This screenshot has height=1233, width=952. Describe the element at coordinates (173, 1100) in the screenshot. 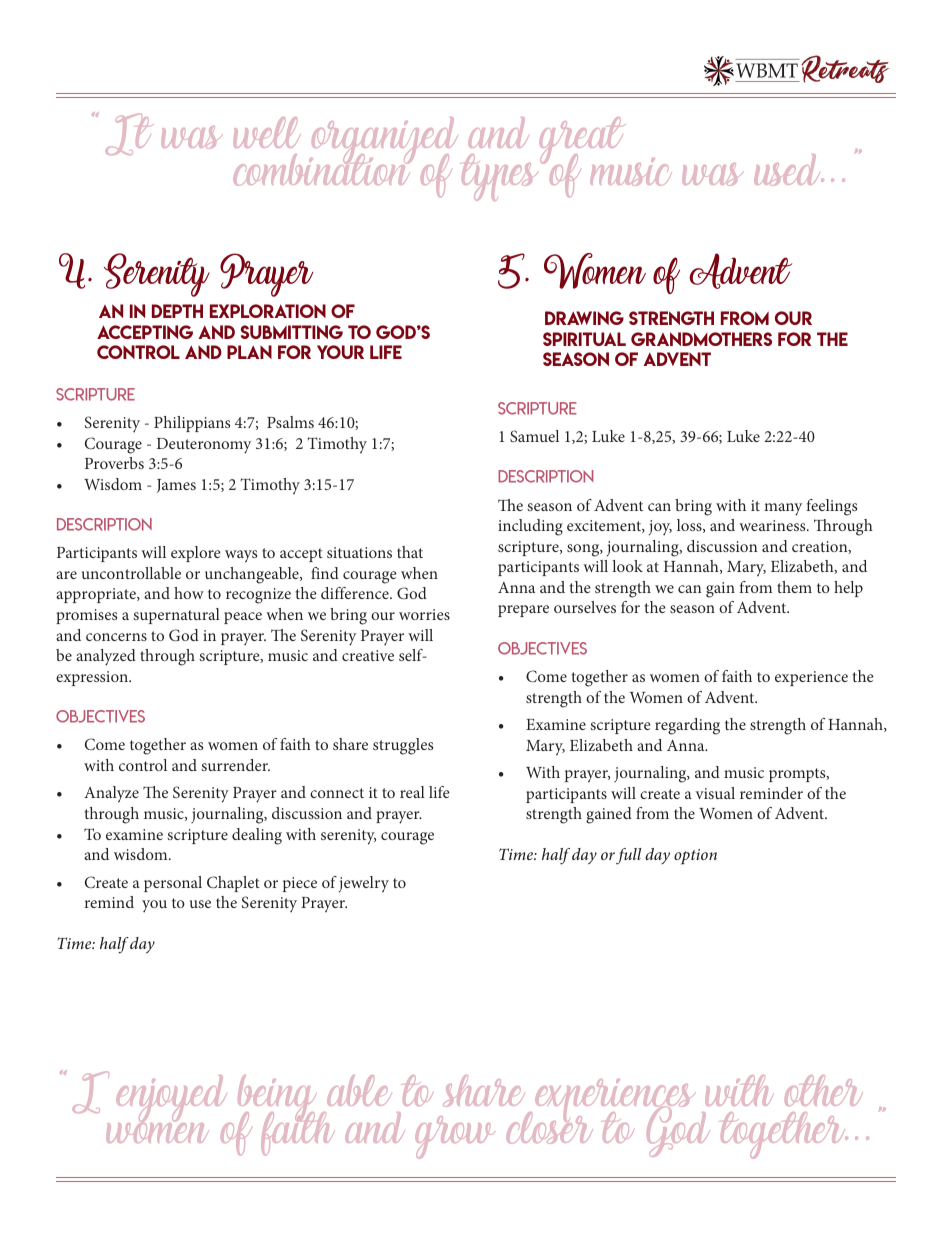

I see `enjoyed` at that location.
